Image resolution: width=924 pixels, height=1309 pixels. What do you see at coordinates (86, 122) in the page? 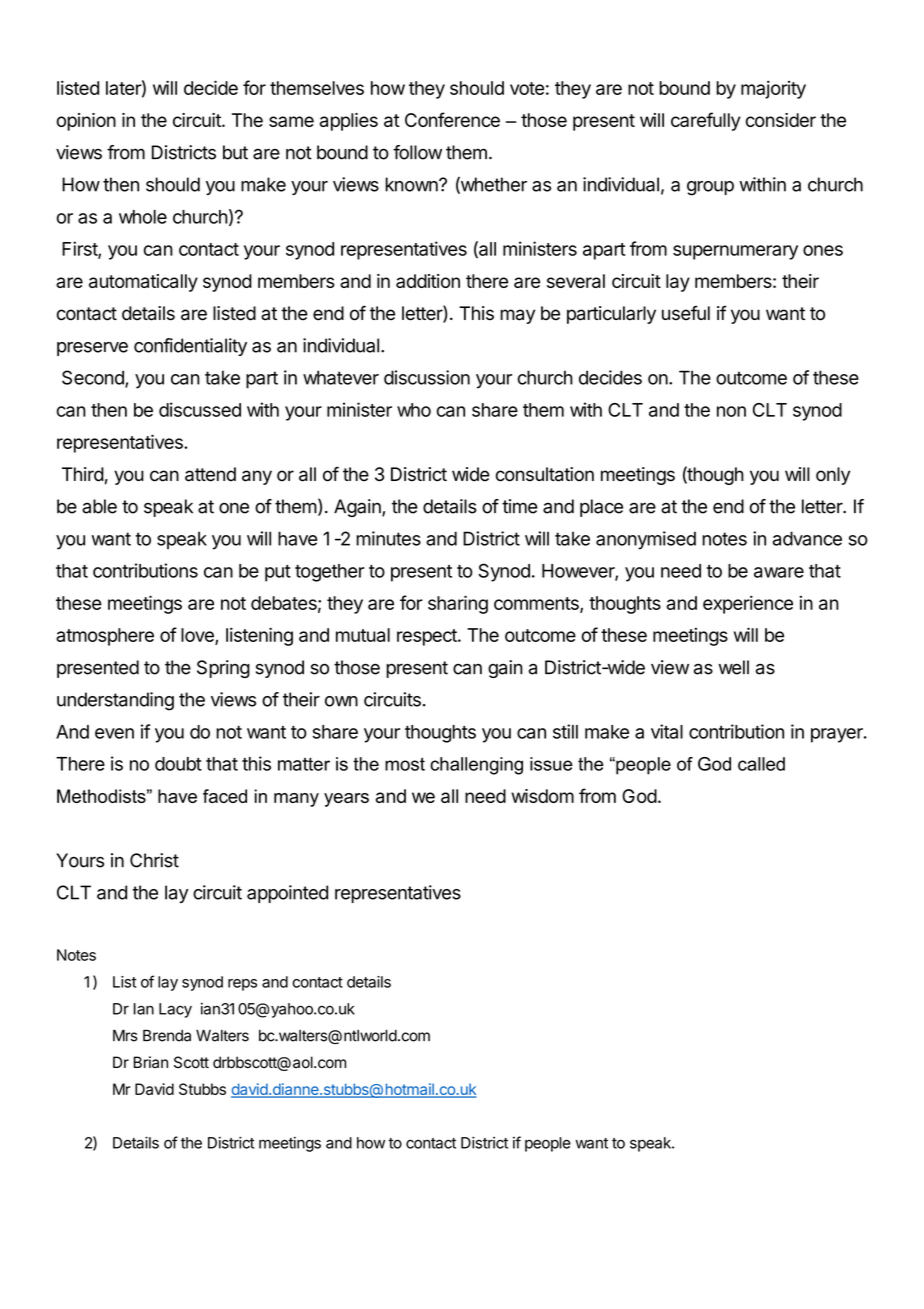
I see `opinion` at bounding box center [86, 122].
